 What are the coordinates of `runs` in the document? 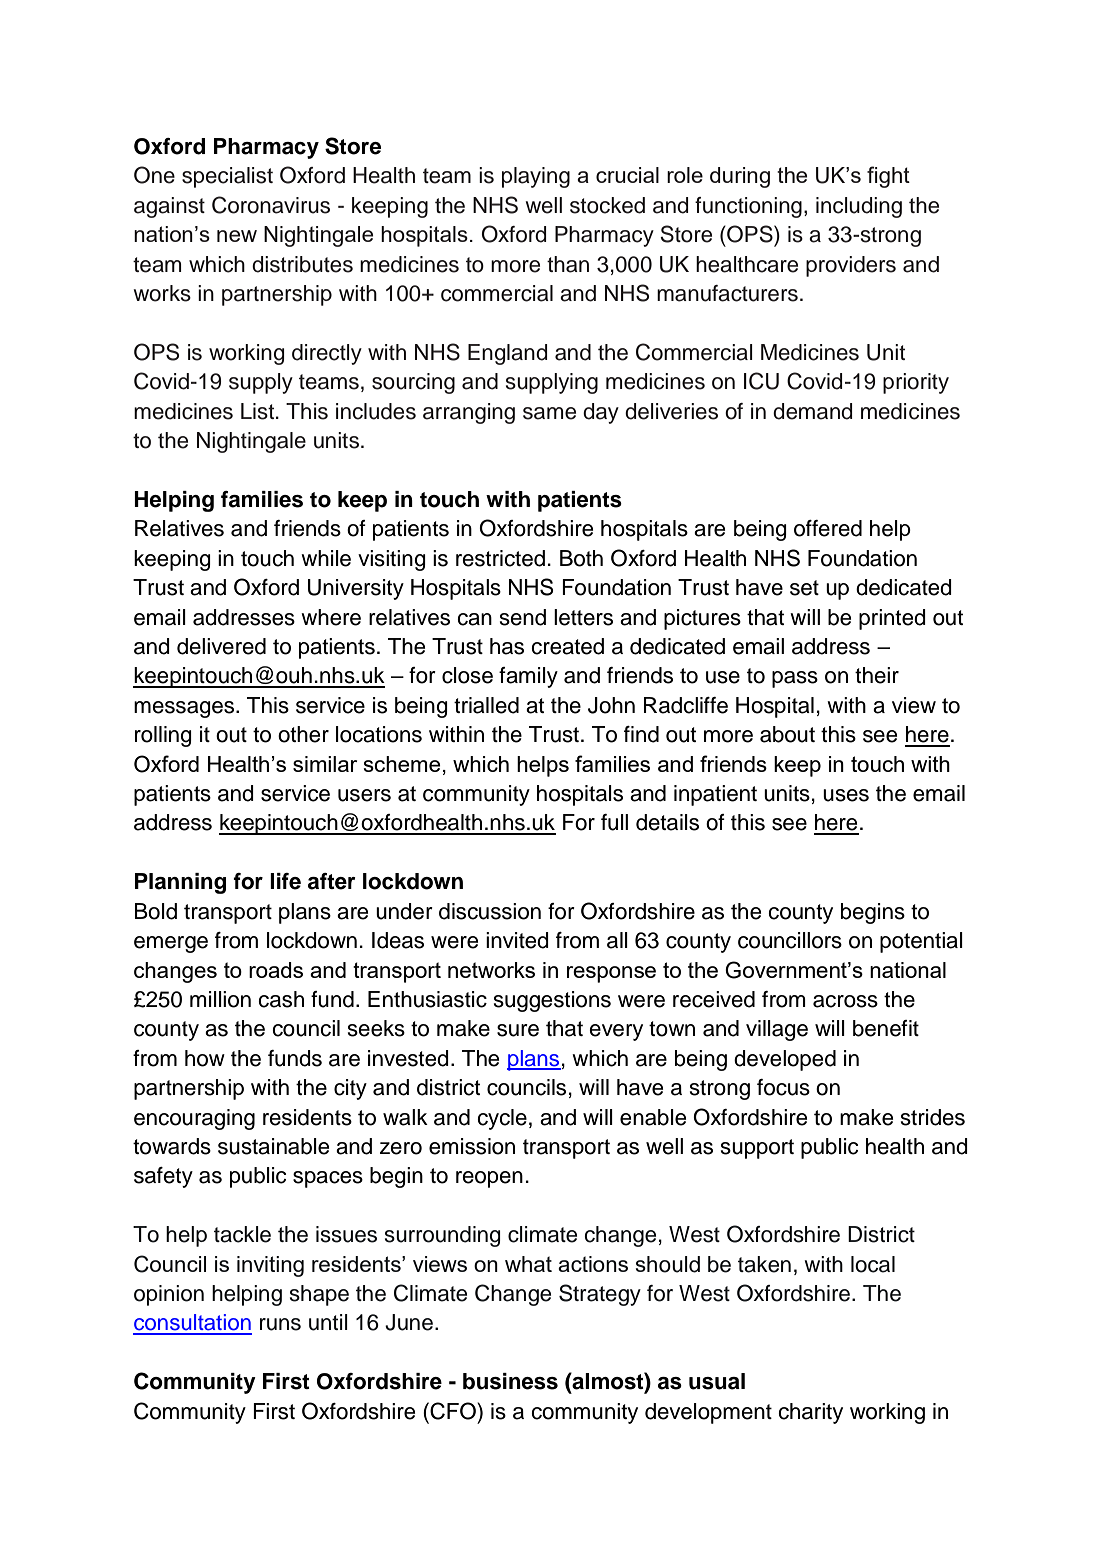 It's located at (280, 1324).
